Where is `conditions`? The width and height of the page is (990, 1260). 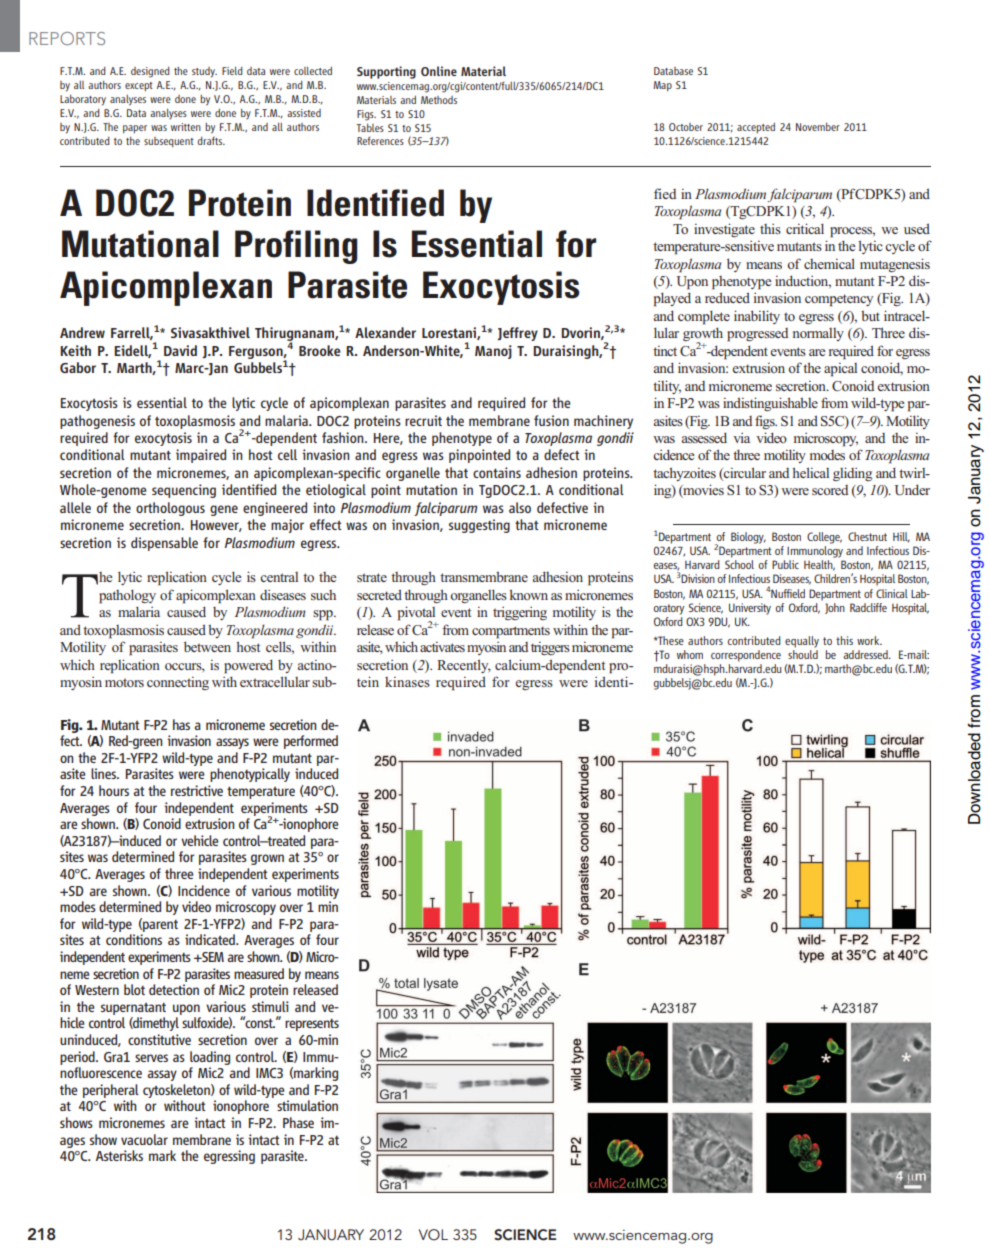
conditions is located at coordinates (134, 939).
